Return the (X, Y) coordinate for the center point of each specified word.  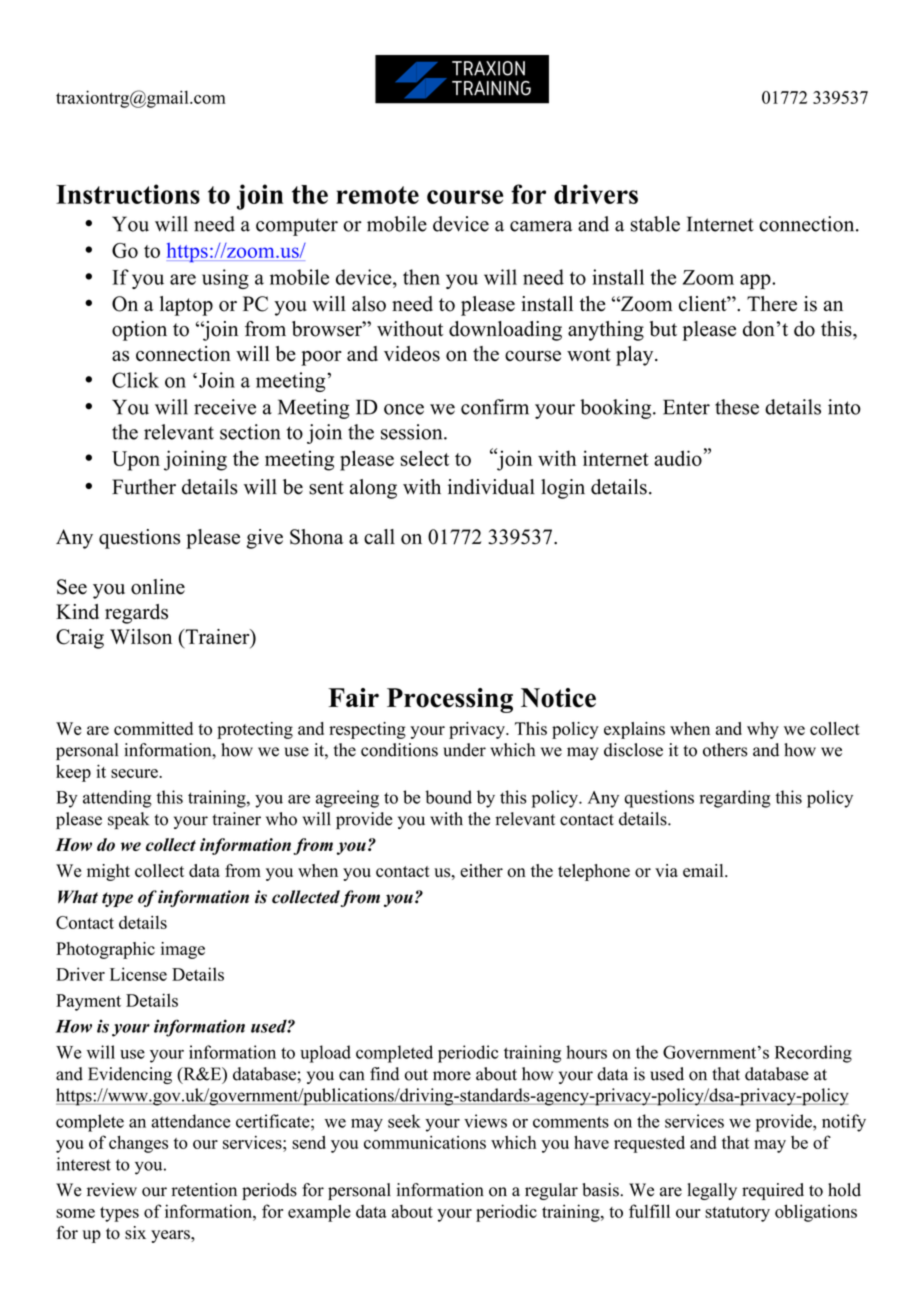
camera (541, 226)
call (379, 537)
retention (204, 1190)
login (563, 489)
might (108, 872)
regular (551, 1191)
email (704, 870)
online (158, 587)
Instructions (128, 194)
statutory (737, 1214)
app (756, 281)
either (481, 870)
